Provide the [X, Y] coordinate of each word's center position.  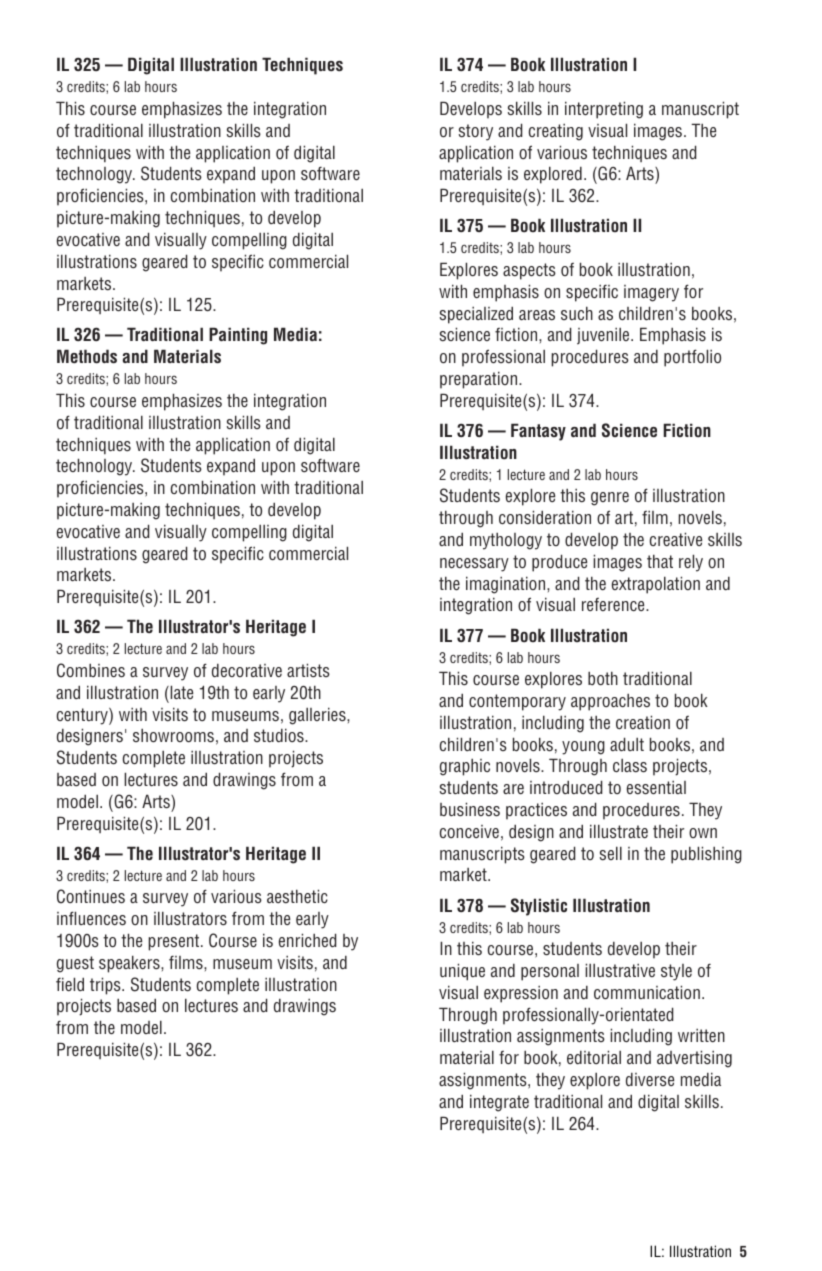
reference [614, 604]
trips [106, 986]
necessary [474, 565]
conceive [469, 831]
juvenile [604, 336]
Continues [91, 896]
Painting [238, 336]
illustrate [619, 831]
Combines [91, 670]
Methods [87, 356]
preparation [480, 380]
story [476, 132]
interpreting [604, 110]
